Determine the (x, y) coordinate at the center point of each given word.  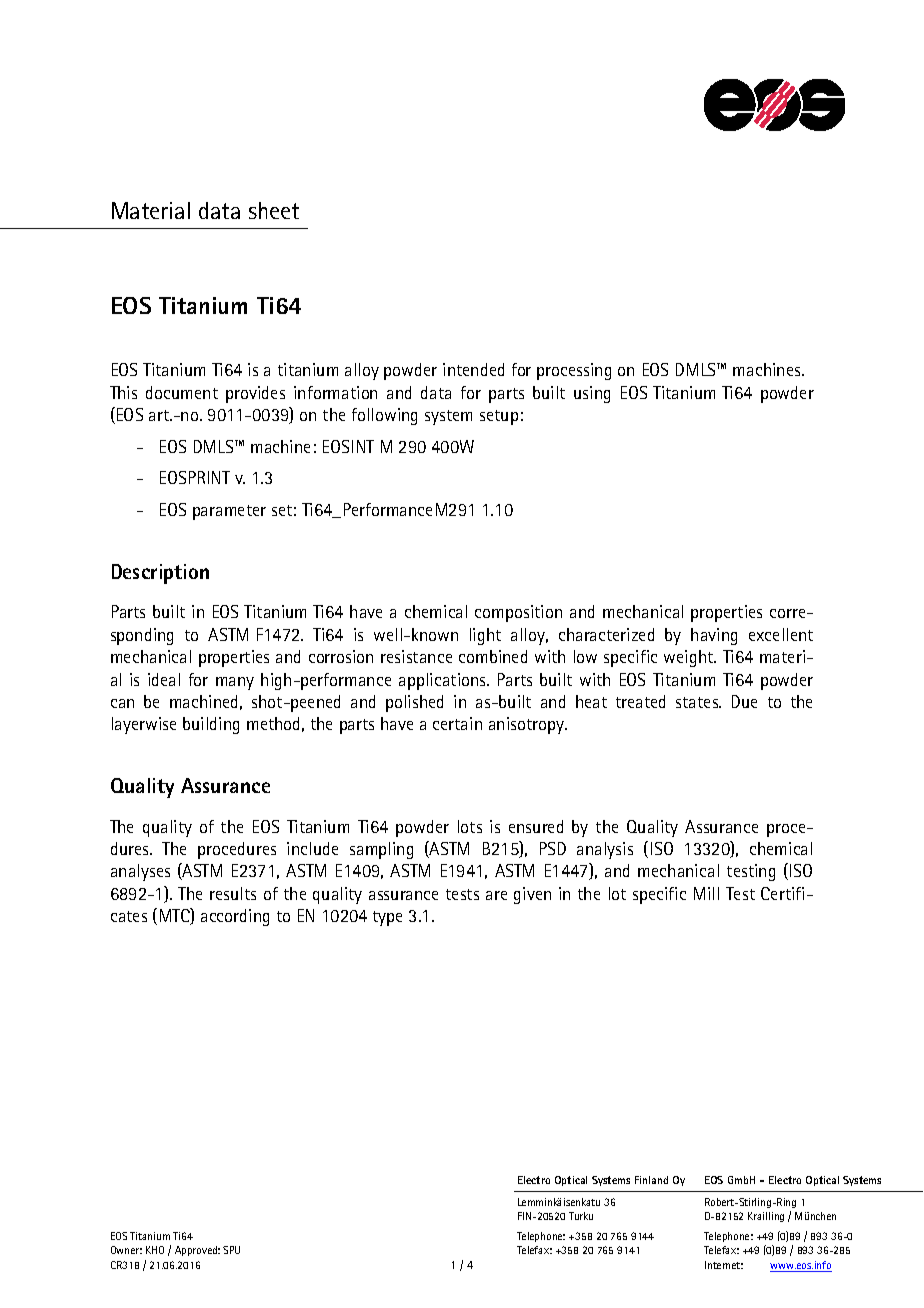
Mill (706, 893)
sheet (274, 210)
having (714, 636)
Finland (651, 1180)
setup (499, 417)
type (387, 918)
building (211, 725)
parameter (229, 512)
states (698, 702)
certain (457, 723)
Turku (581, 1216)
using (592, 394)
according (235, 917)
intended (473, 369)
